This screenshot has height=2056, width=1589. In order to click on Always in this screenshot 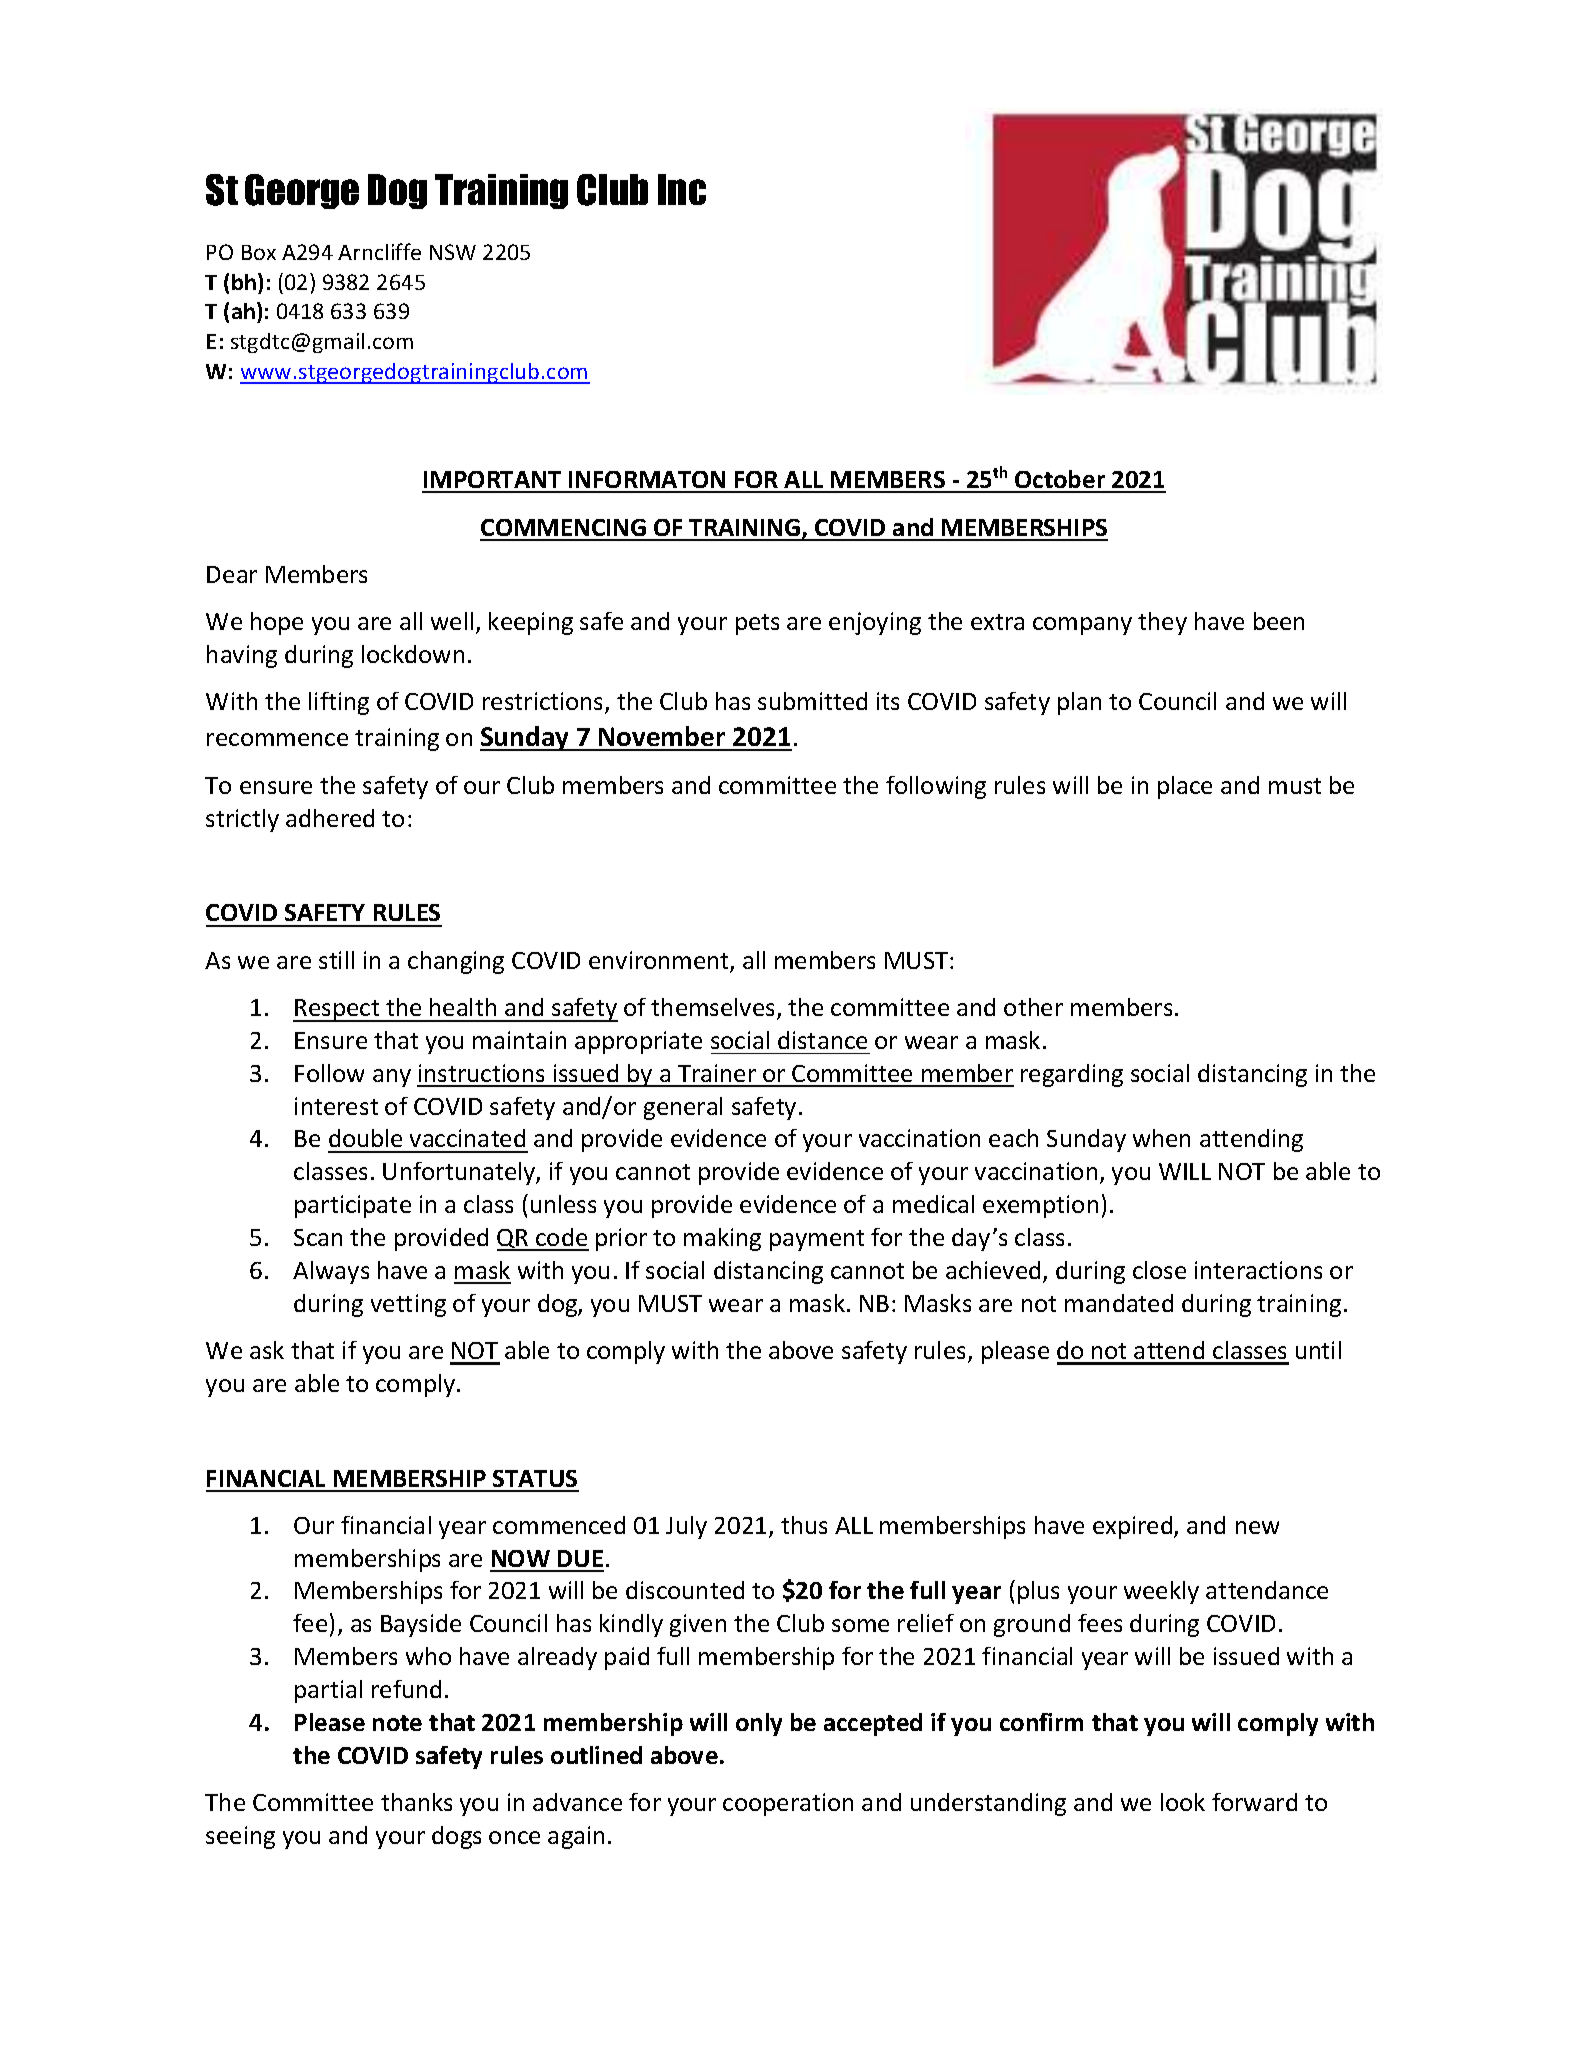, I will do `click(331, 1272)`.
